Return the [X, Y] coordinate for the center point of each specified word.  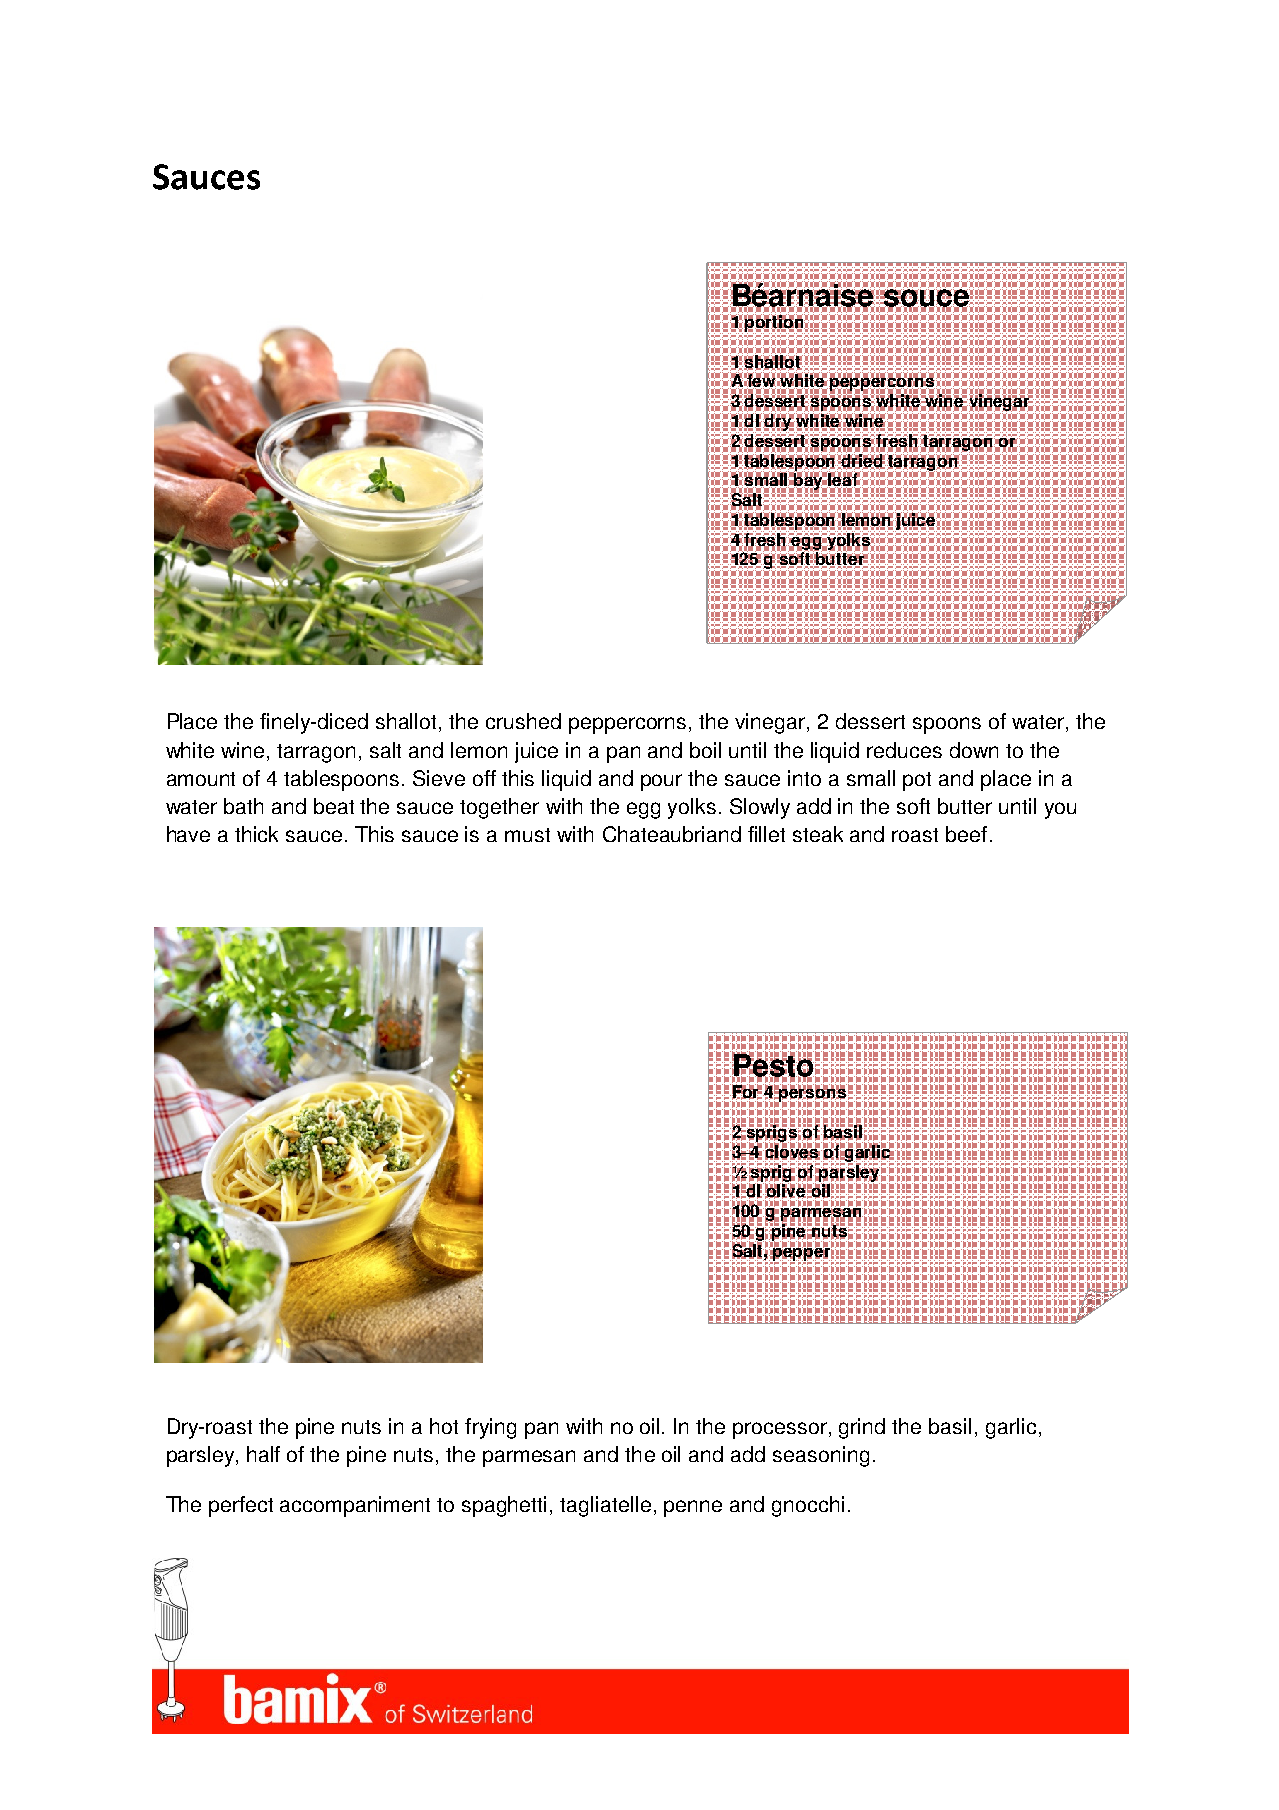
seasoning [821, 1456]
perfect [241, 1506]
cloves [792, 1151]
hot [444, 1426]
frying [490, 1428]
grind [862, 1428]
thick [256, 834]
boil [705, 750]
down [974, 750]
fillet [766, 834]
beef [966, 834]
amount [201, 779]
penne [693, 1508]
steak [818, 834]
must [527, 835]
